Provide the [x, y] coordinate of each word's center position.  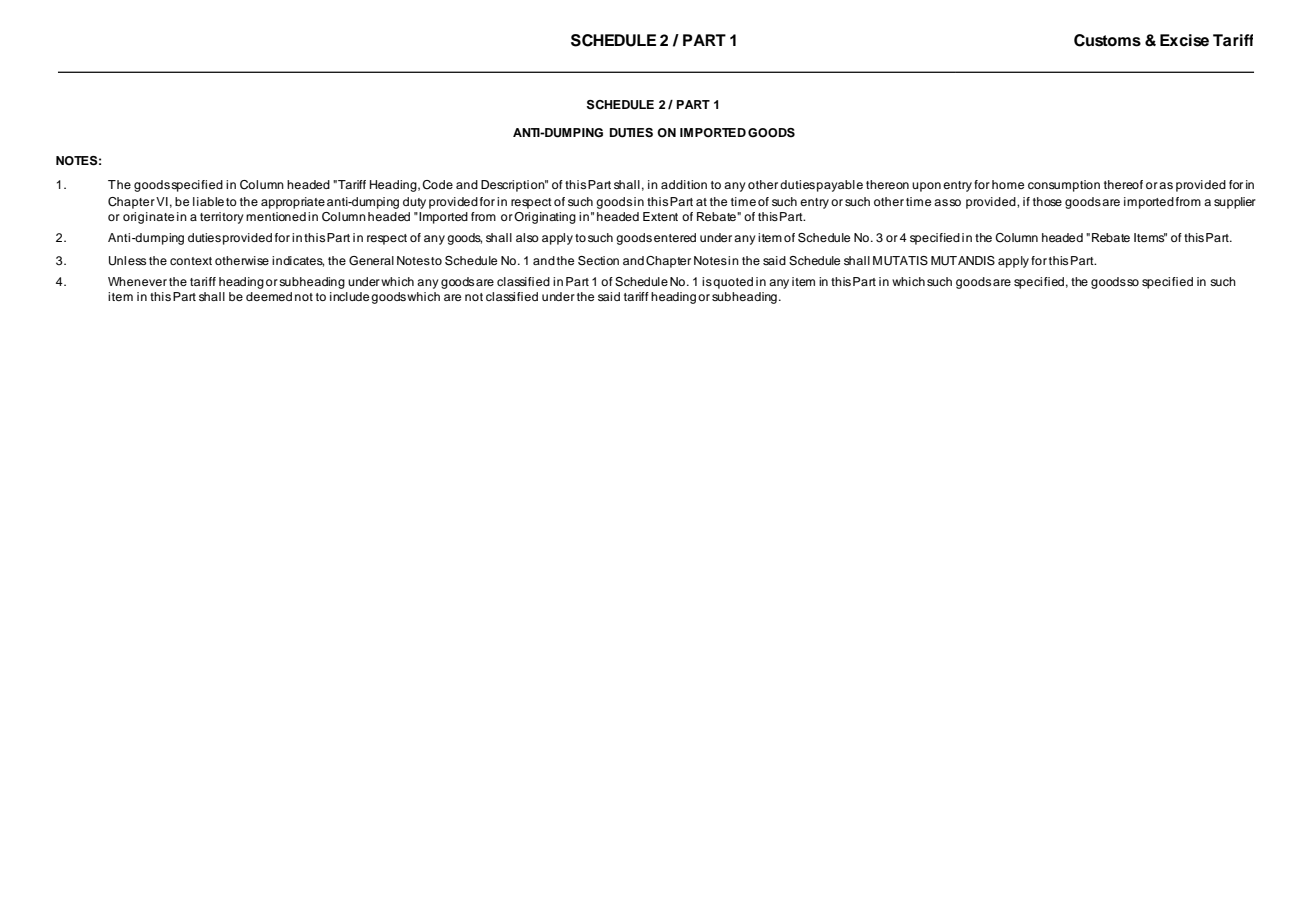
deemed [269, 296]
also [527, 237]
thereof [1123, 184]
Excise [1184, 40]
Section [598, 261]
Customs [1107, 40]
